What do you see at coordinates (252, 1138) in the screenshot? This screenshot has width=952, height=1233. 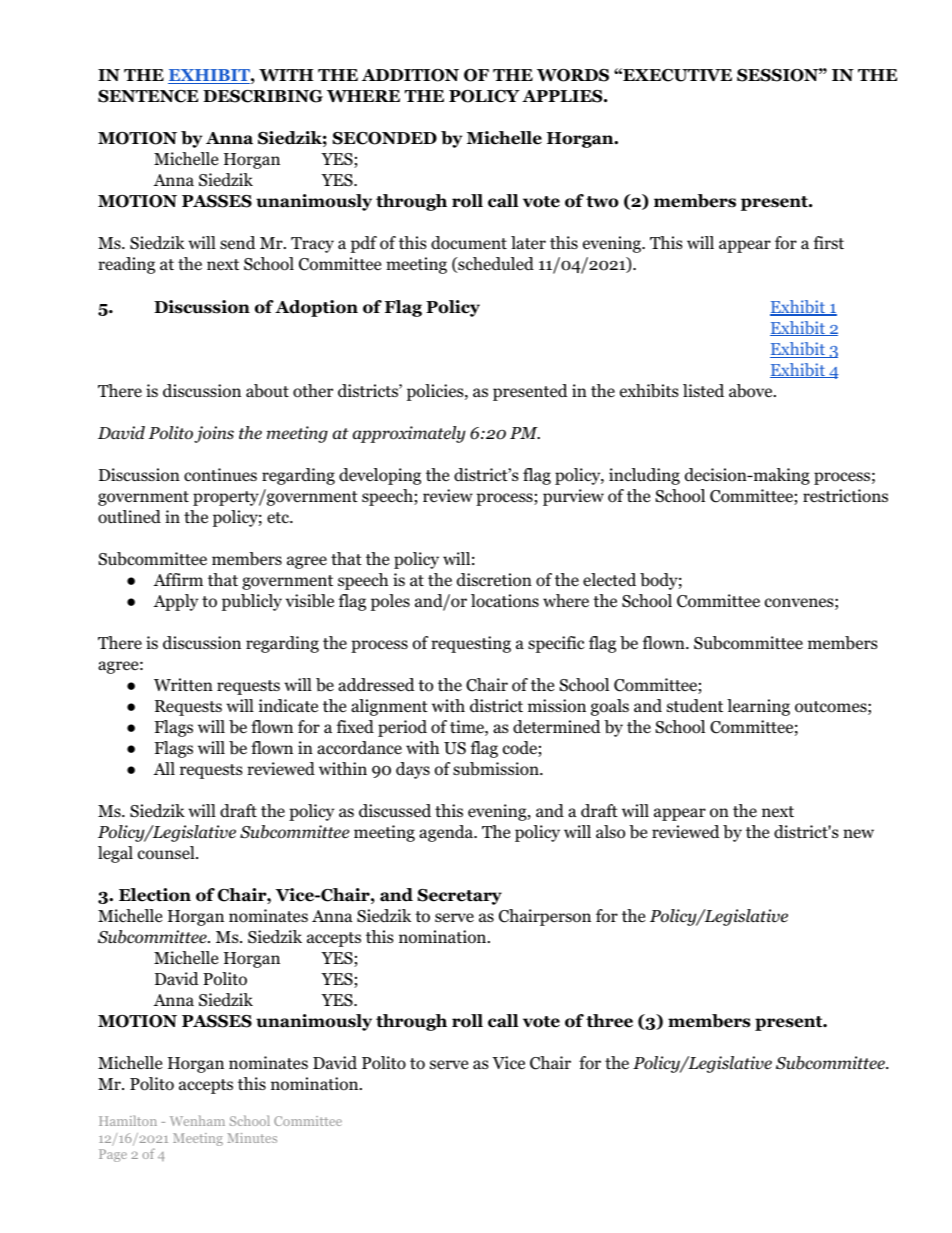 I see `Minutes` at bounding box center [252, 1138].
